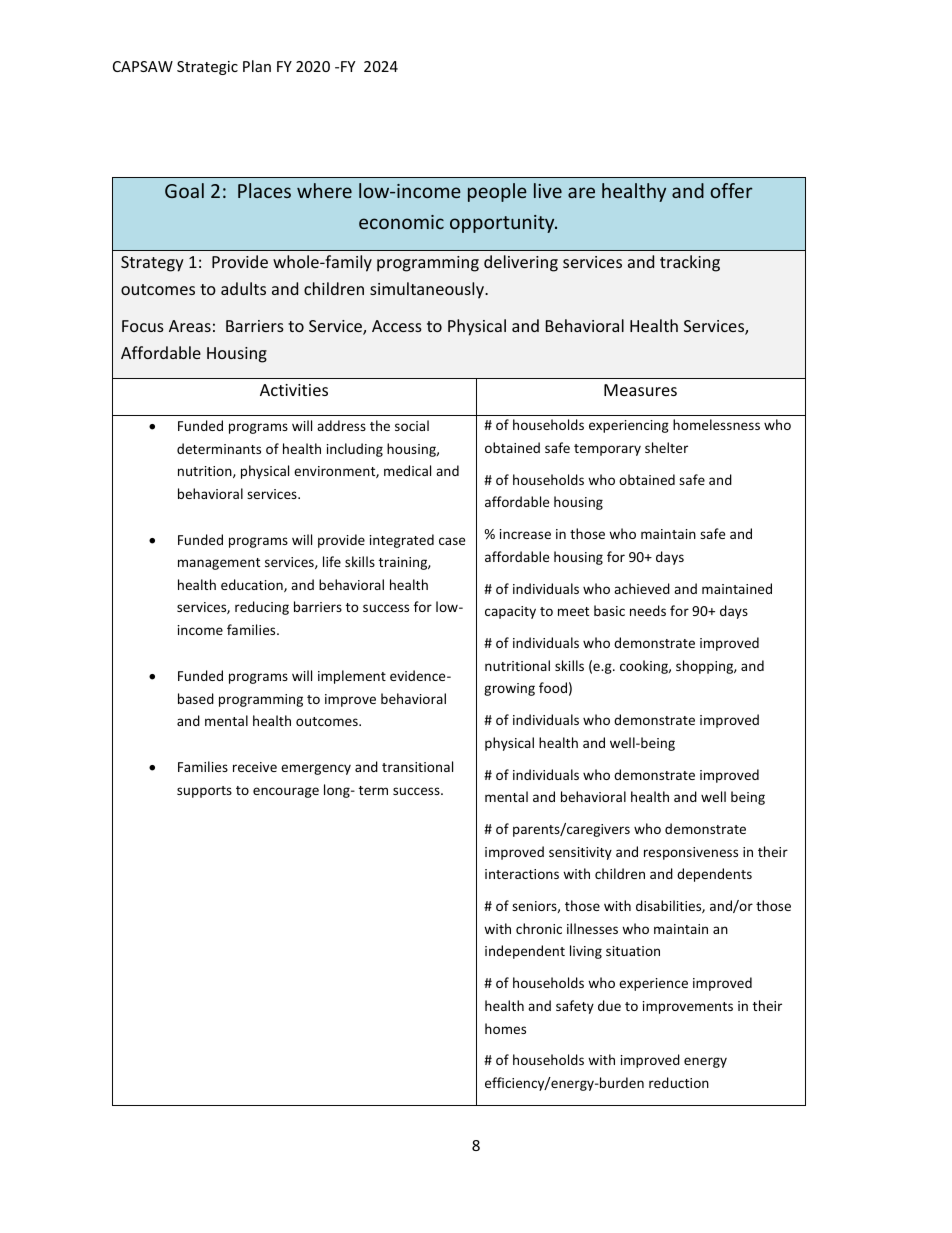  Describe the element at coordinates (497, 192) in the screenshot. I see `people` at that location.
